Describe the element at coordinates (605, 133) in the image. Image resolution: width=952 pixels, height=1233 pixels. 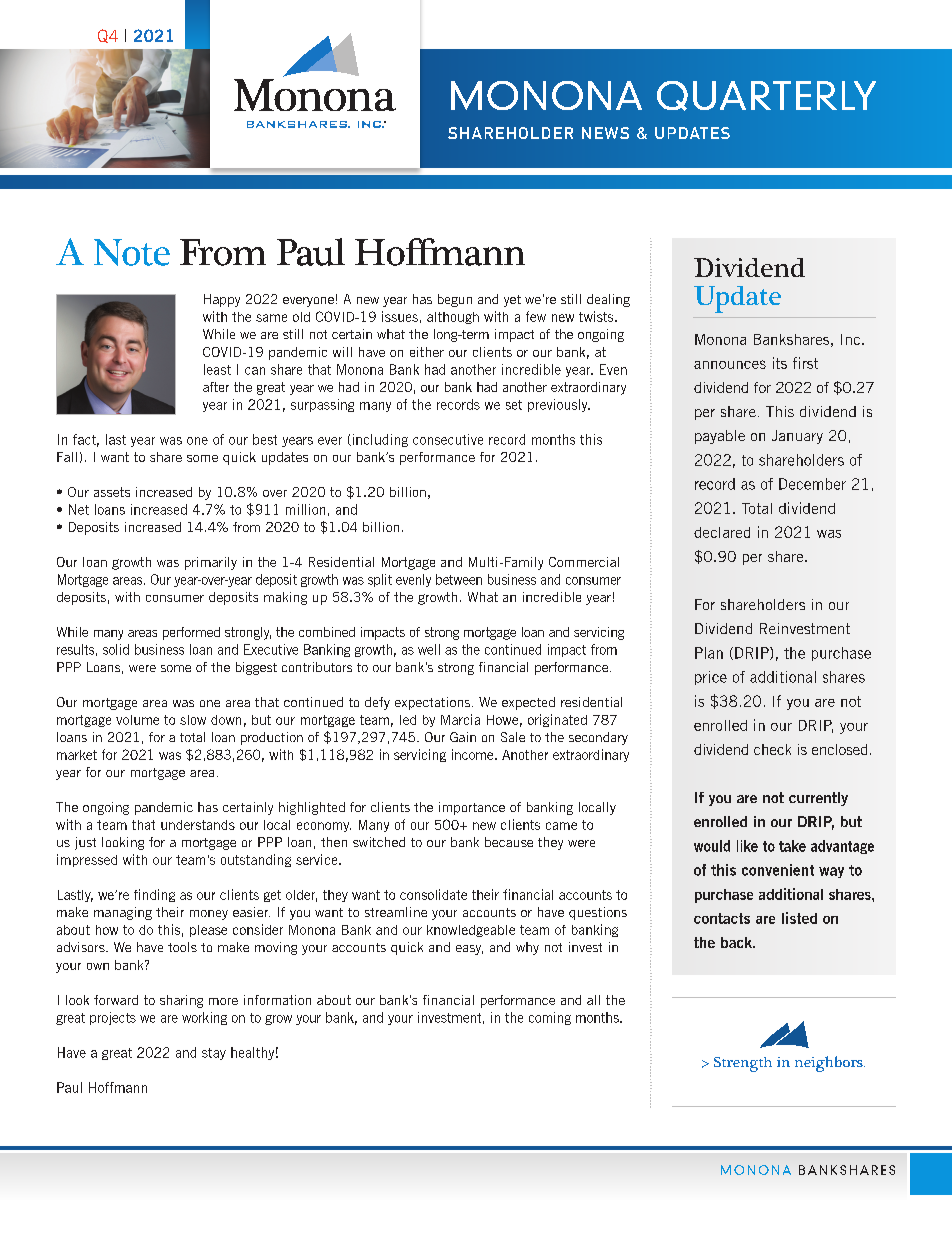
I see `NEWS` at that location.
